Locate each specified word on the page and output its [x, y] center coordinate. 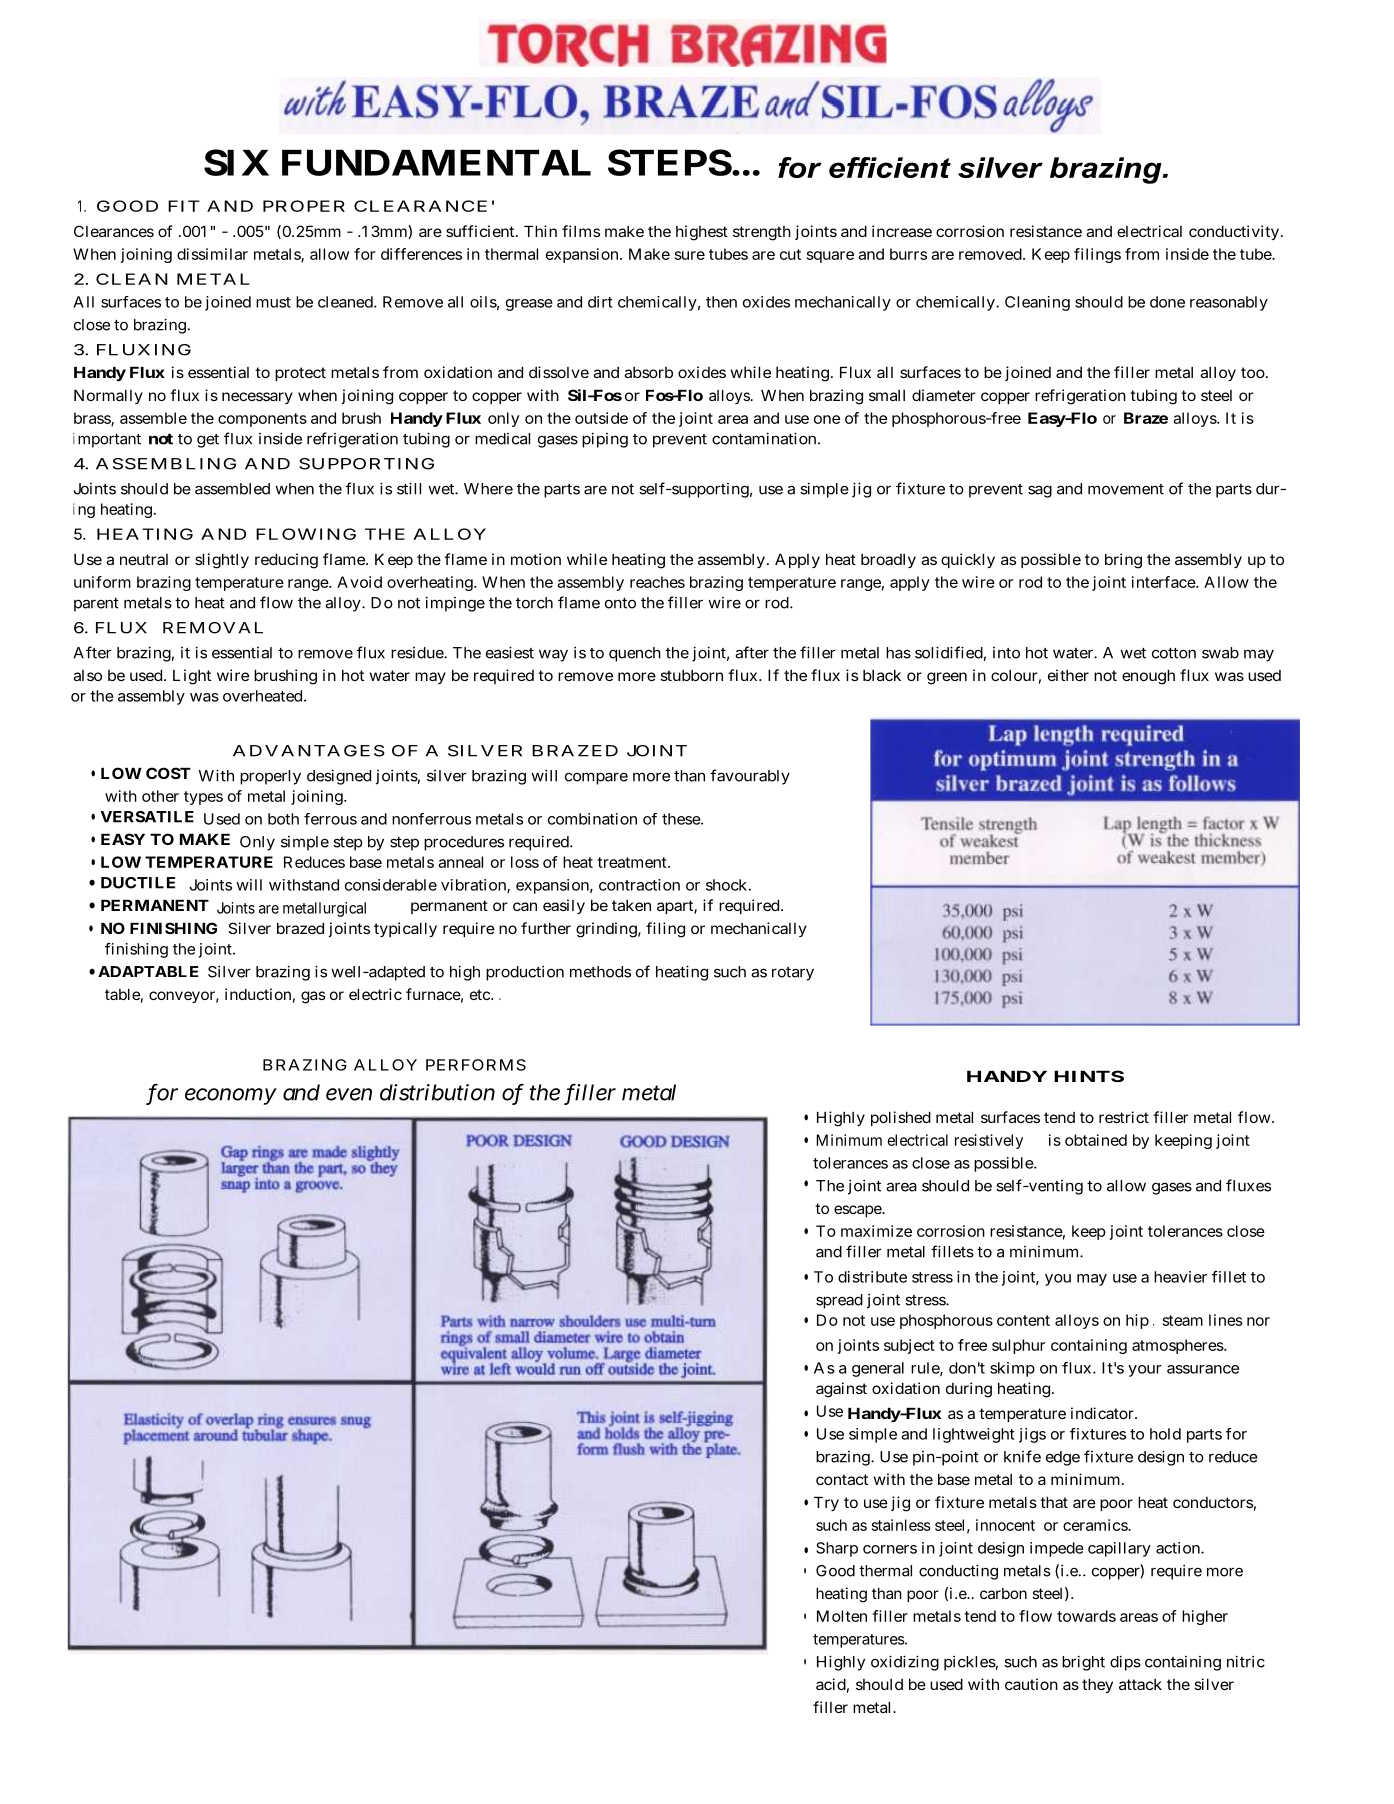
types [203, 798]
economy [231, 1096]
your [1145, 1371]
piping [605, 440]
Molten [842, 1616]
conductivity [1235, 232]
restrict [1124, 1117]
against [841, 1390]
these [682, 819]
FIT [184, 206]
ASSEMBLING [166, 464]
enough [1148, 677]
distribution [437, 1092]
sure [690, 255]
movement [1126, 489]
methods [600, 972]
